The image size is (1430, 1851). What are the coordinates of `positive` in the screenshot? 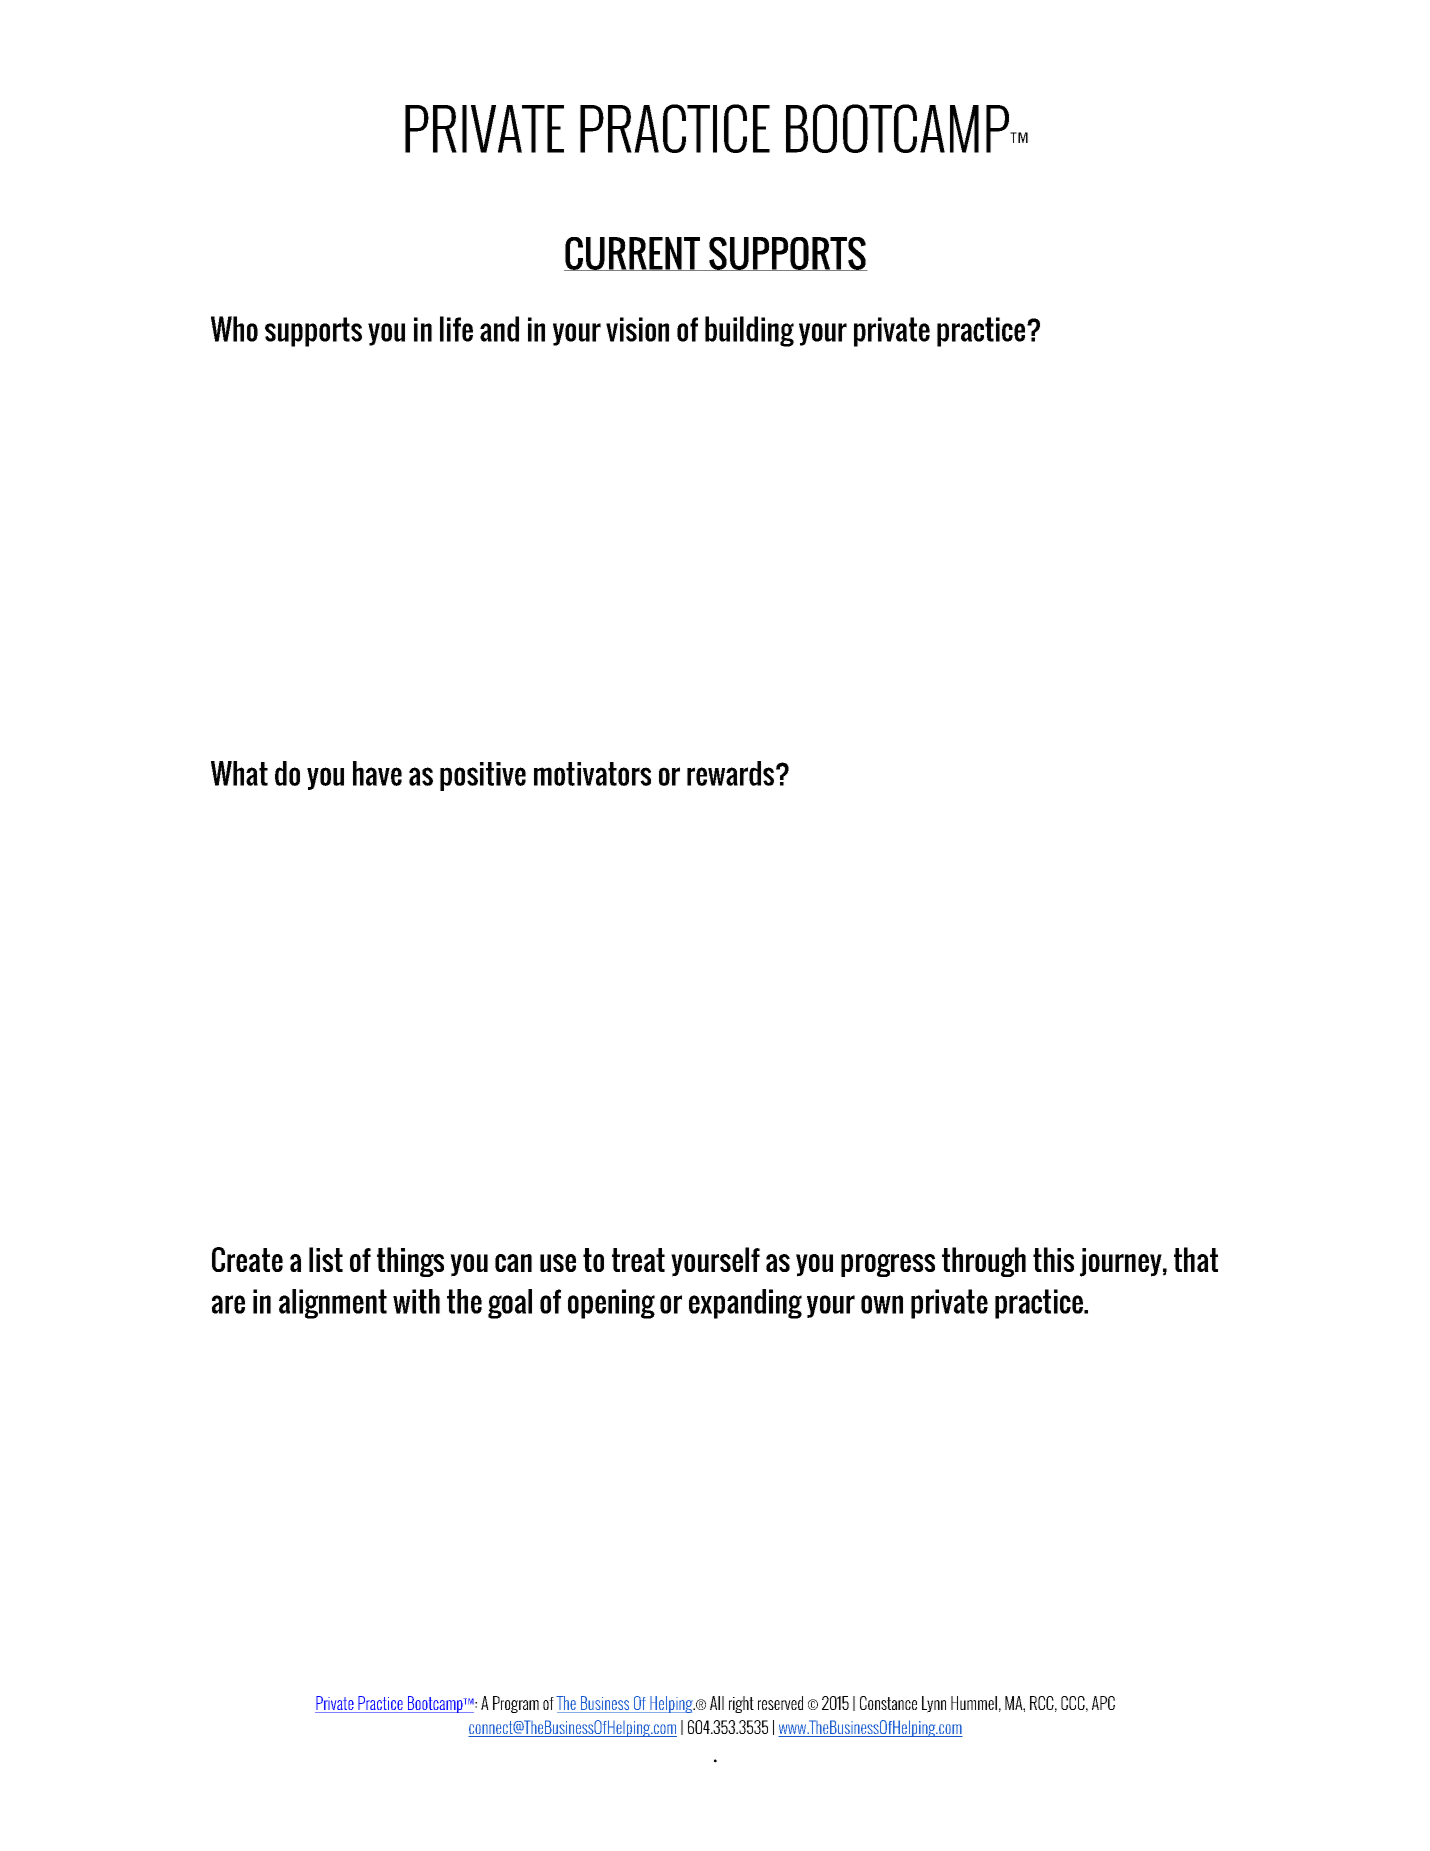 It's located at (483, 776).
